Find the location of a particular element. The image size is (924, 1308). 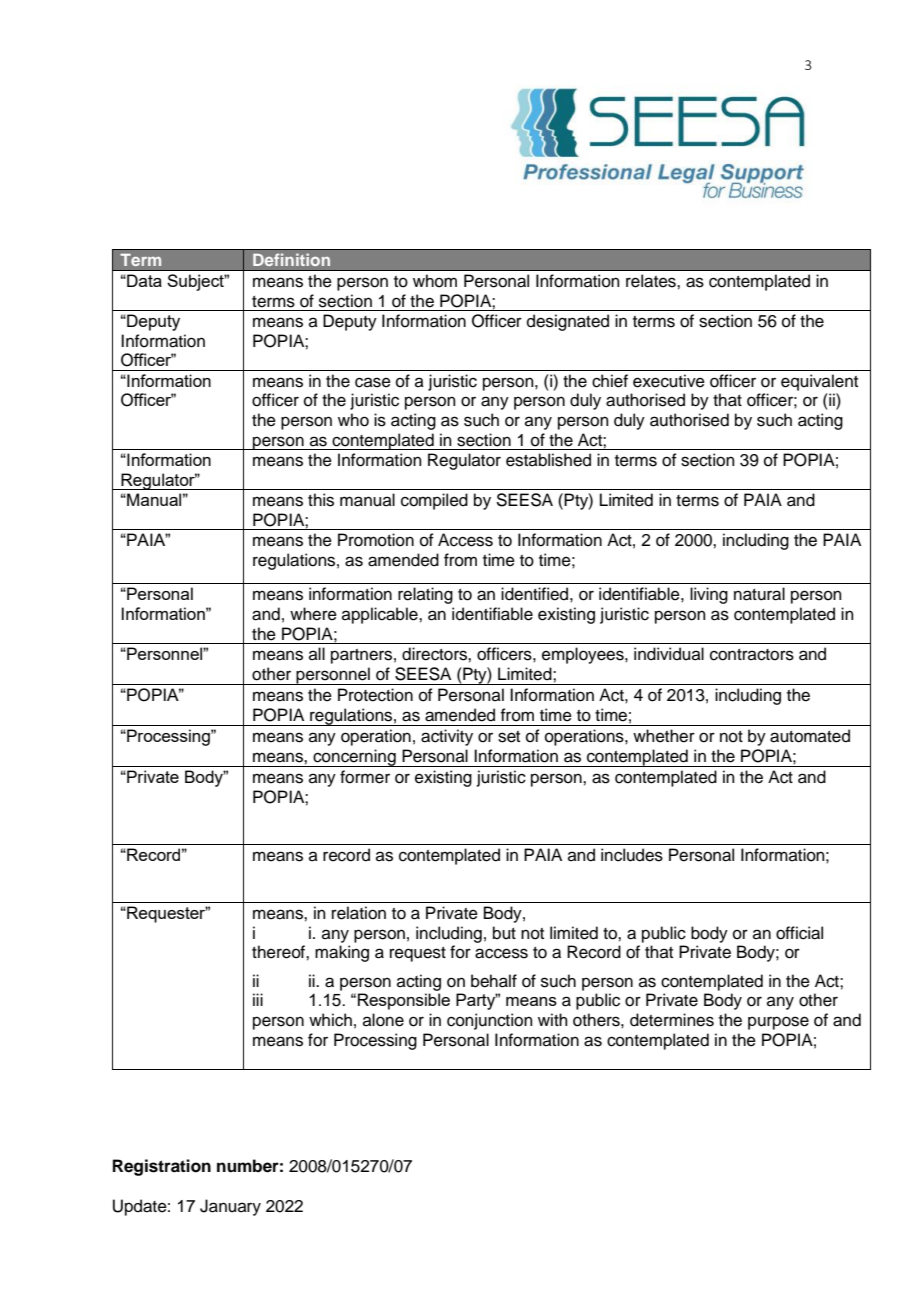

January is located at coordinates (230, 1207).
